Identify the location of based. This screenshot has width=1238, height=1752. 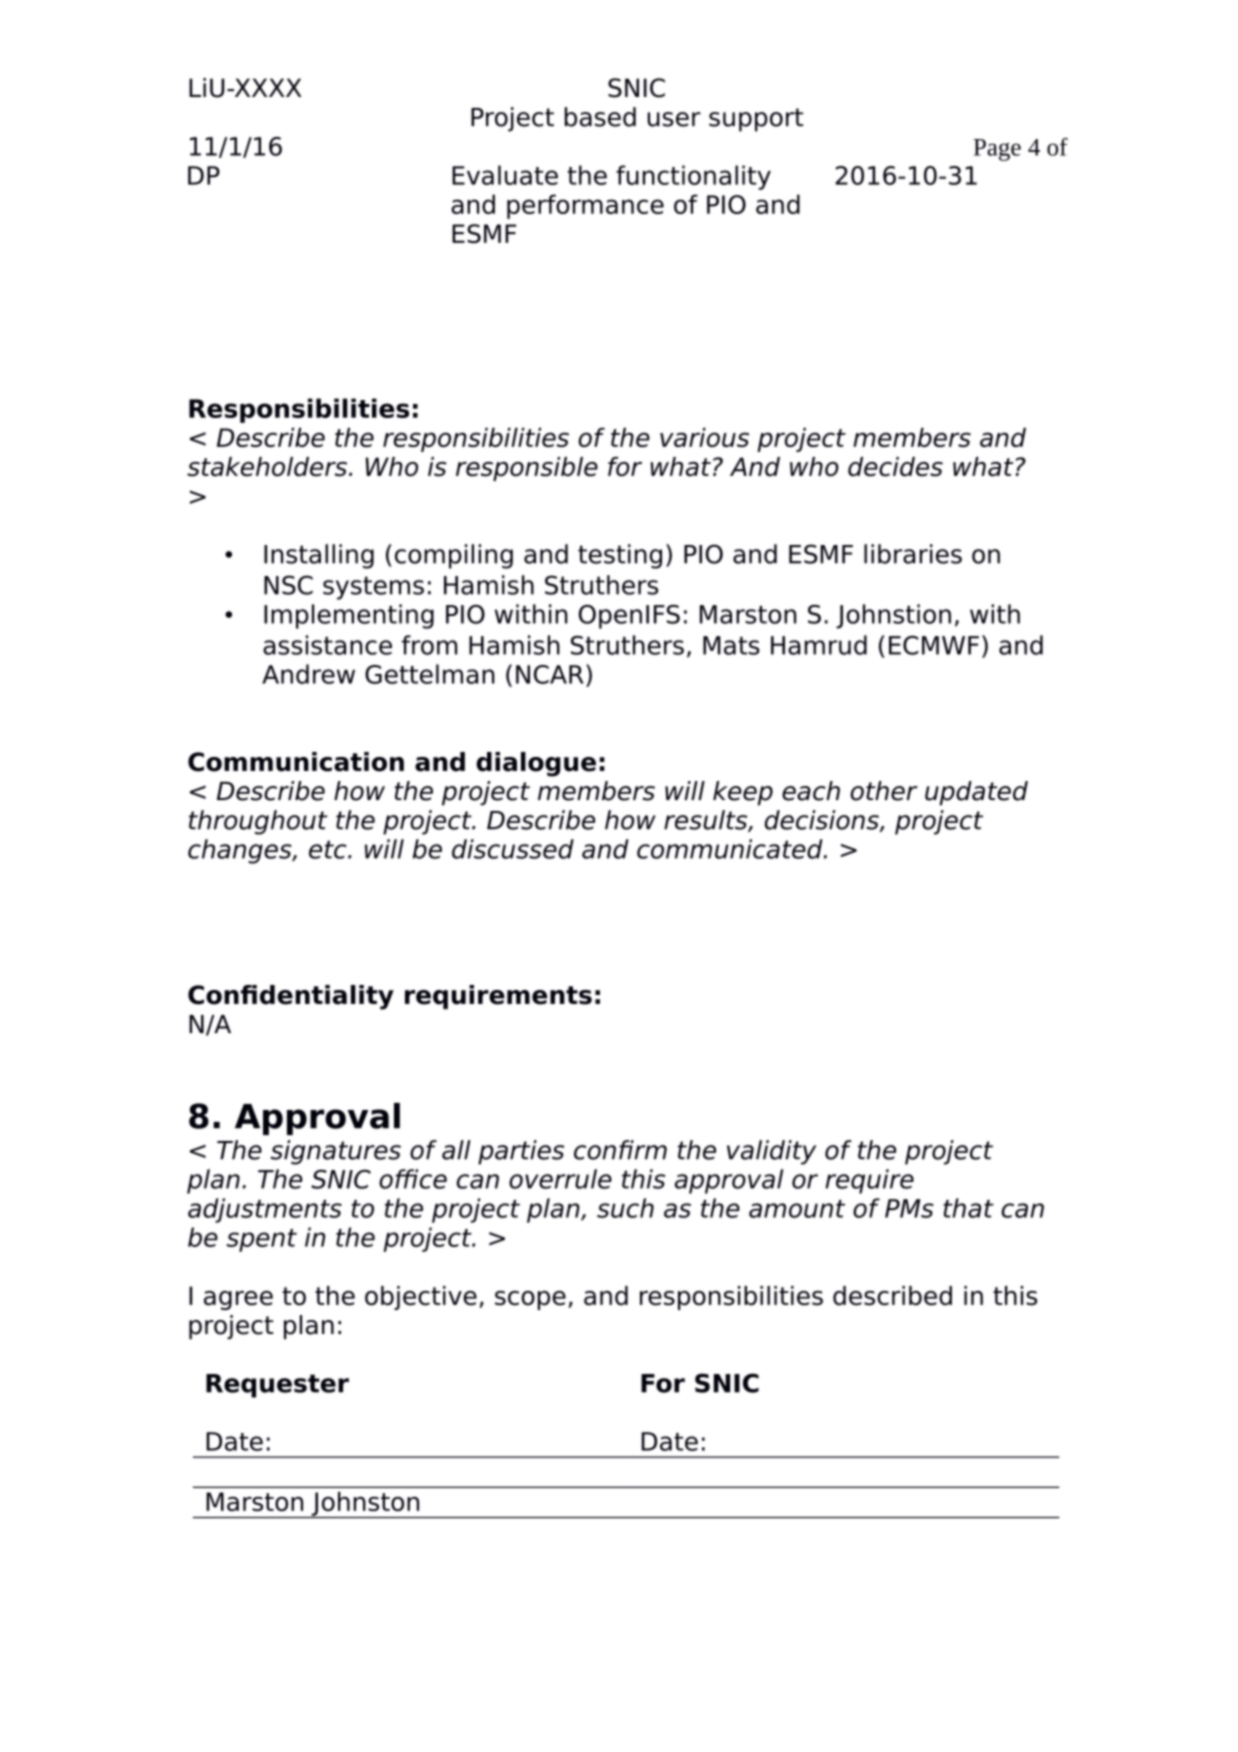
(600, 117).
